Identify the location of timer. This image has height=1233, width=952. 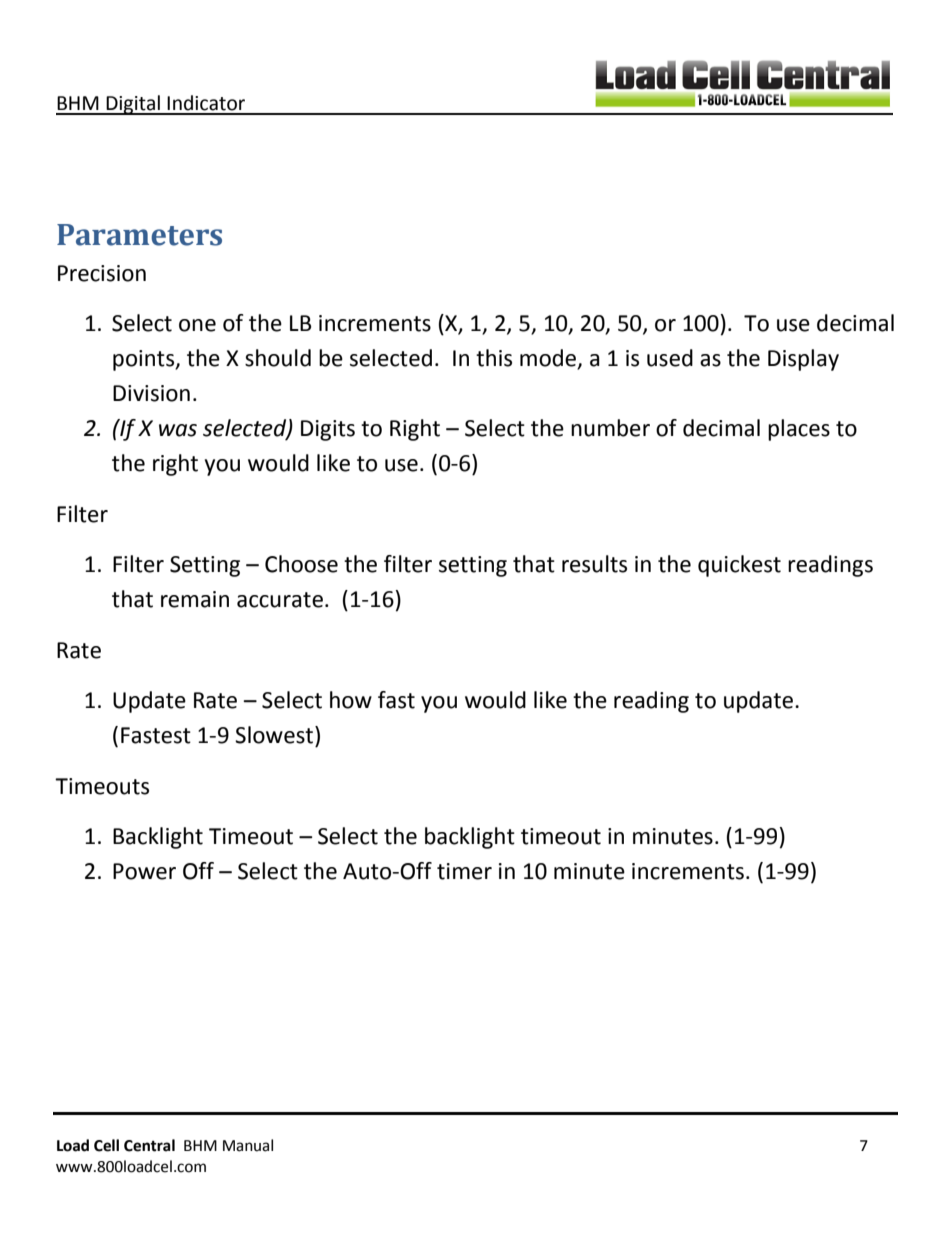
(464, 871).
